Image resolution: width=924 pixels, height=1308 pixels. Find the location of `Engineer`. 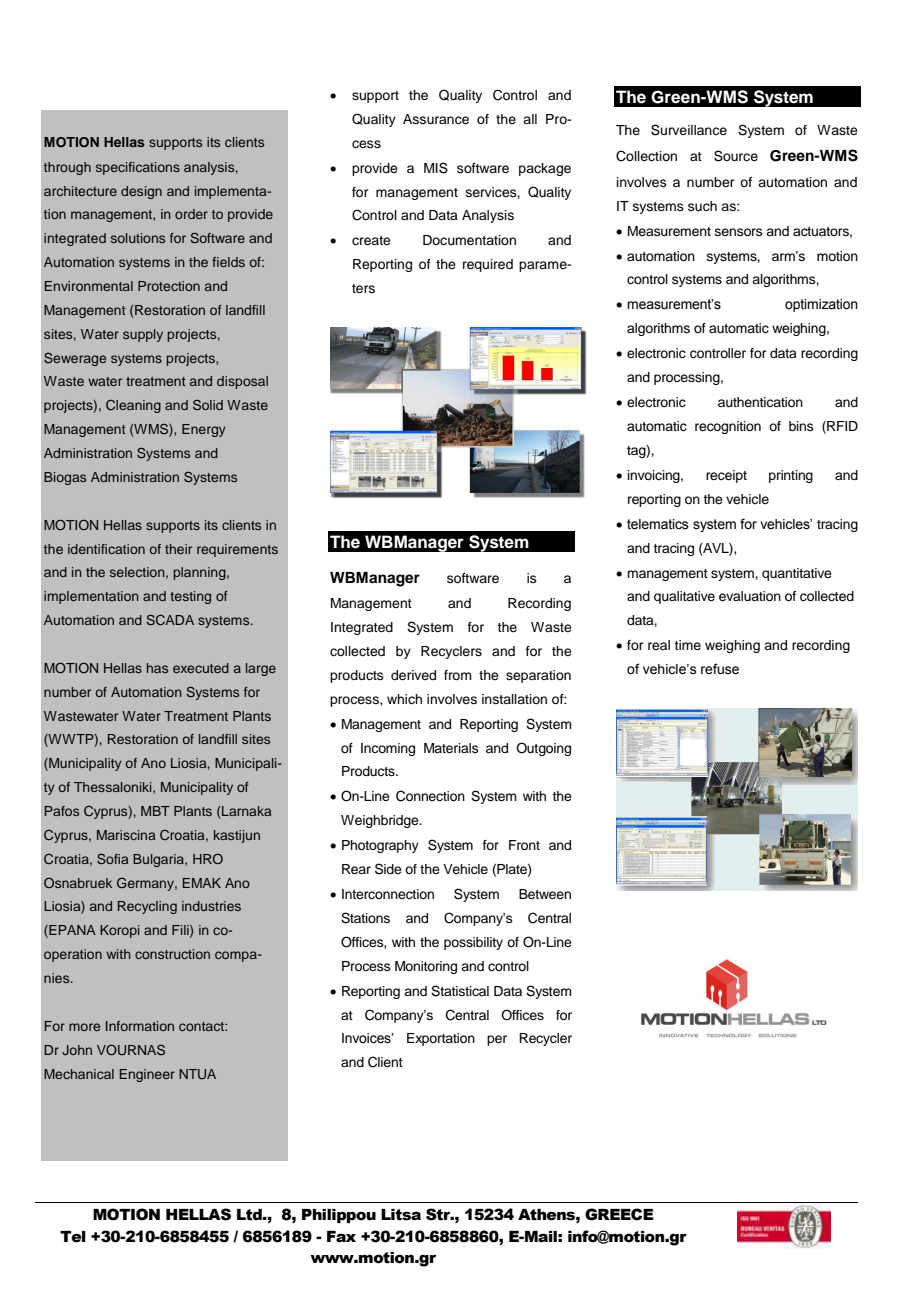

Engineer is located at coordinates (147, 1075).
